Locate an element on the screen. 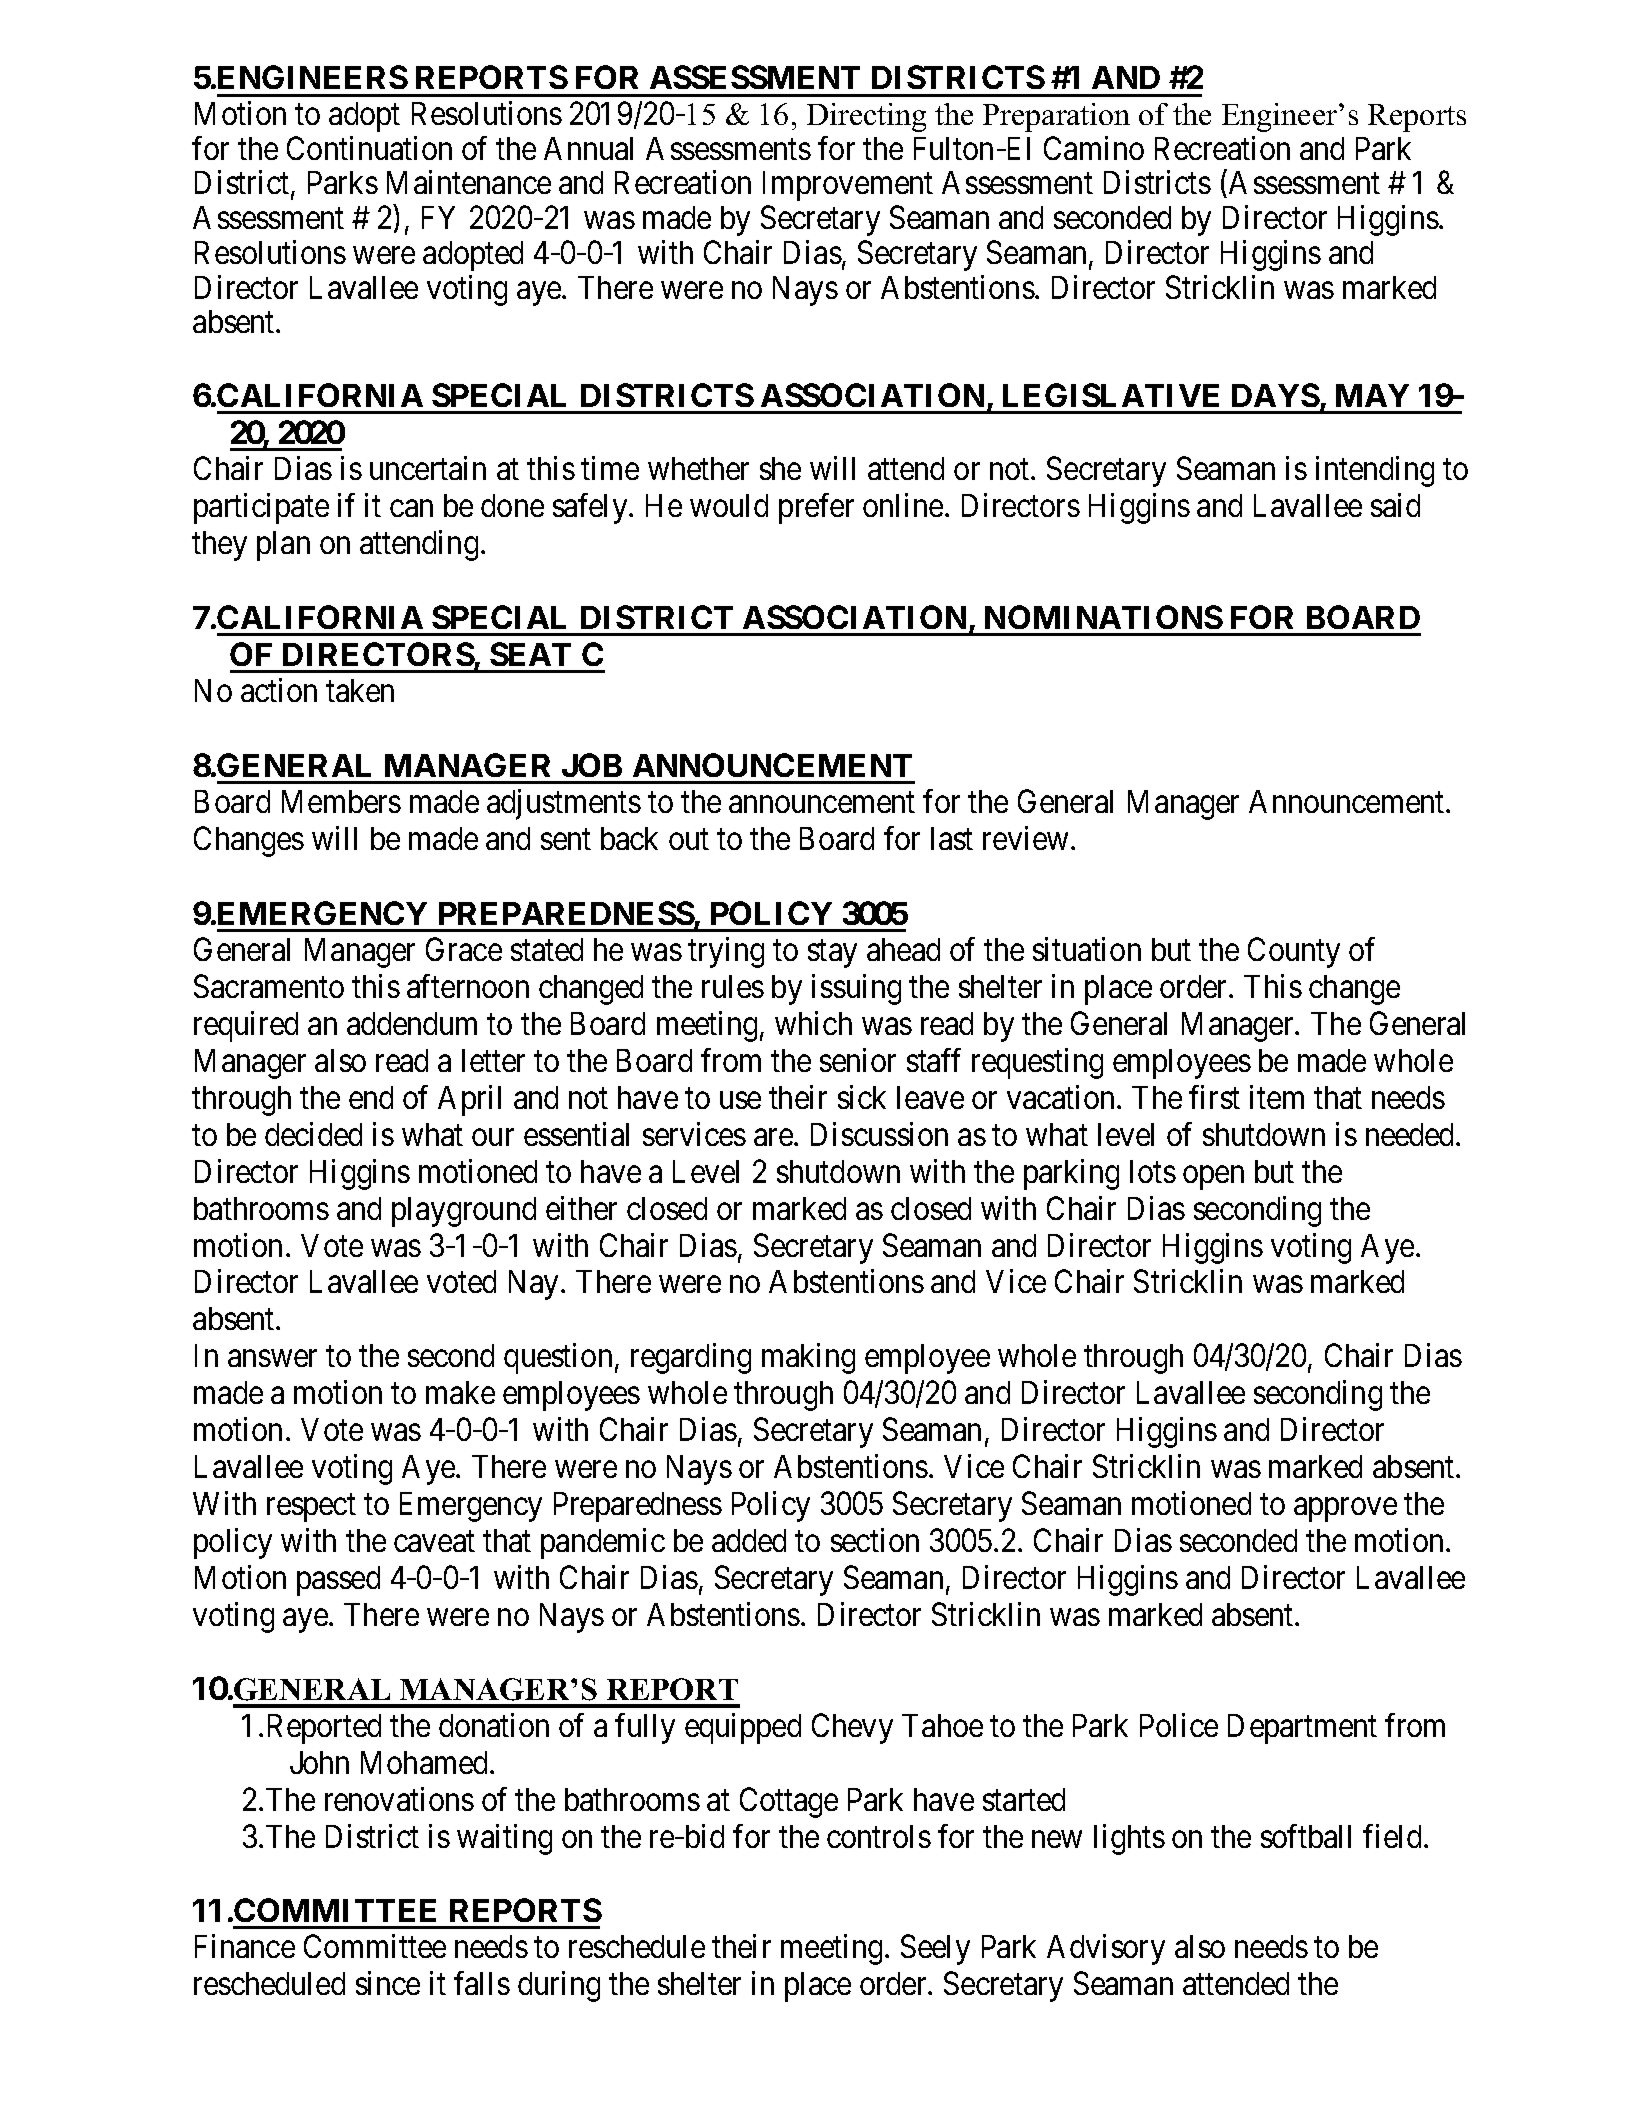 The height and width of the screenshot is (2121, 1639). Continuation is located at coordinates (369, 148).
